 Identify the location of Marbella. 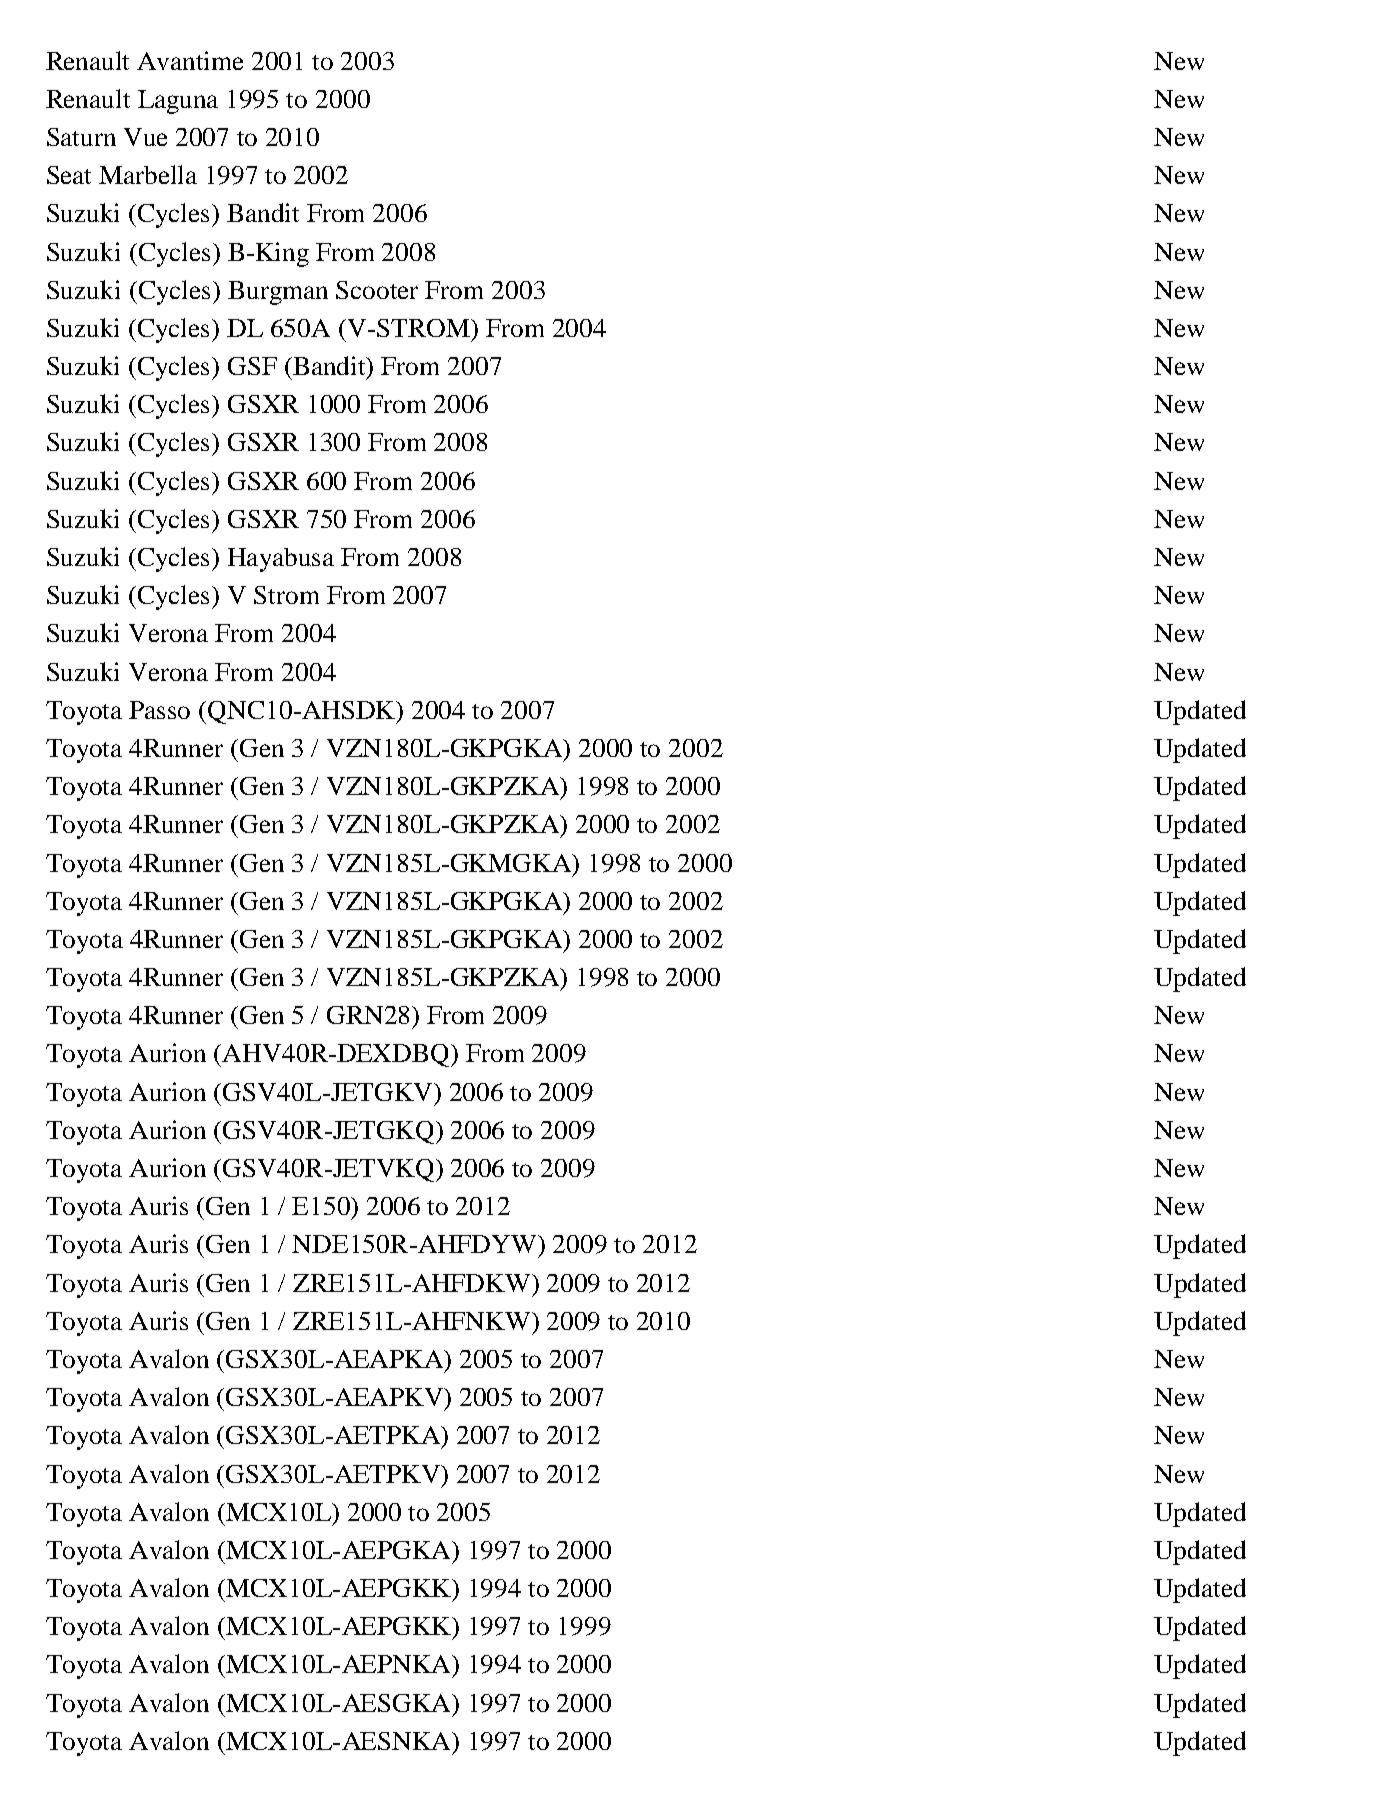
(148, 174).
